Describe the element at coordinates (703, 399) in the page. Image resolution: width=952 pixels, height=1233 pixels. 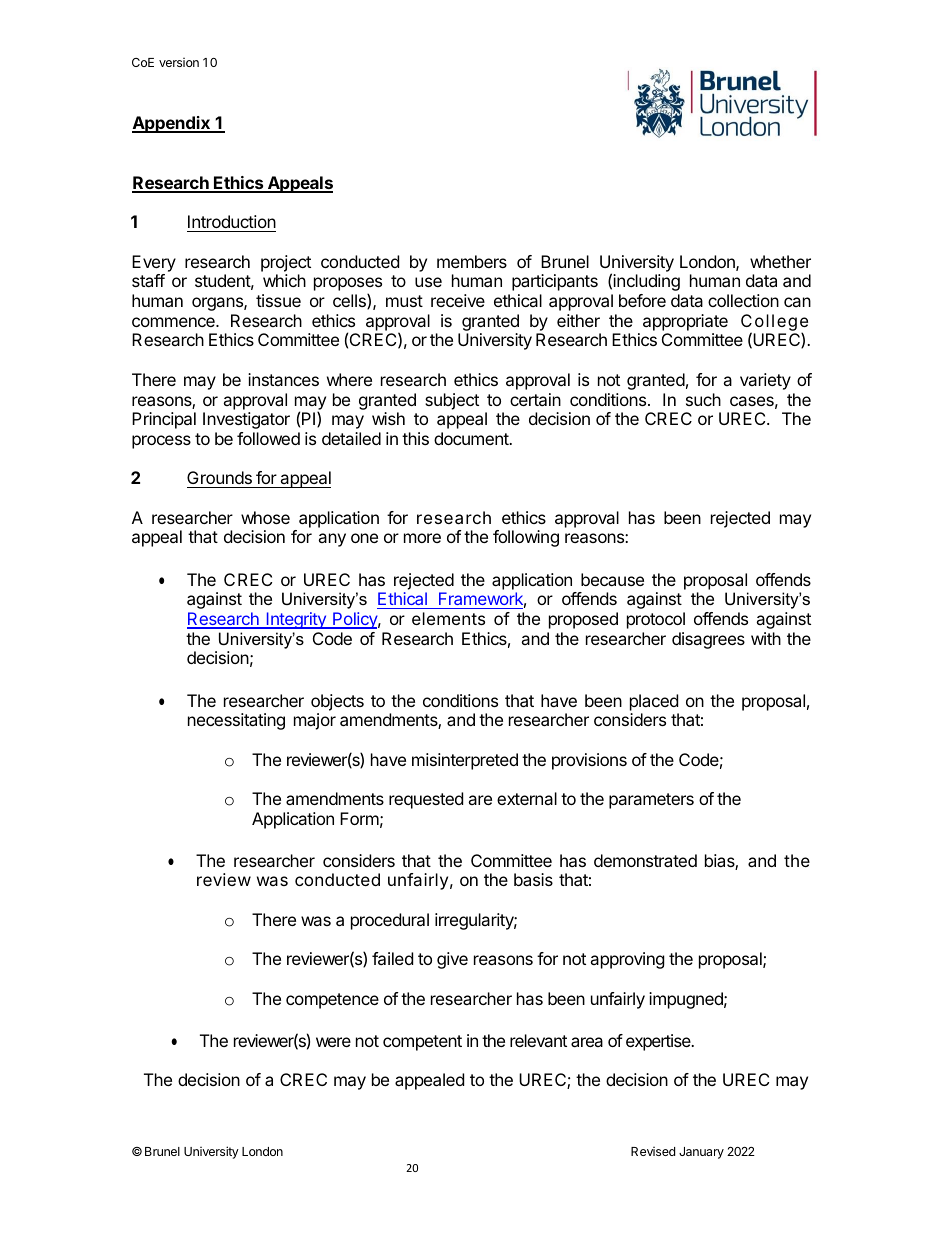
I see `such` at that location.
